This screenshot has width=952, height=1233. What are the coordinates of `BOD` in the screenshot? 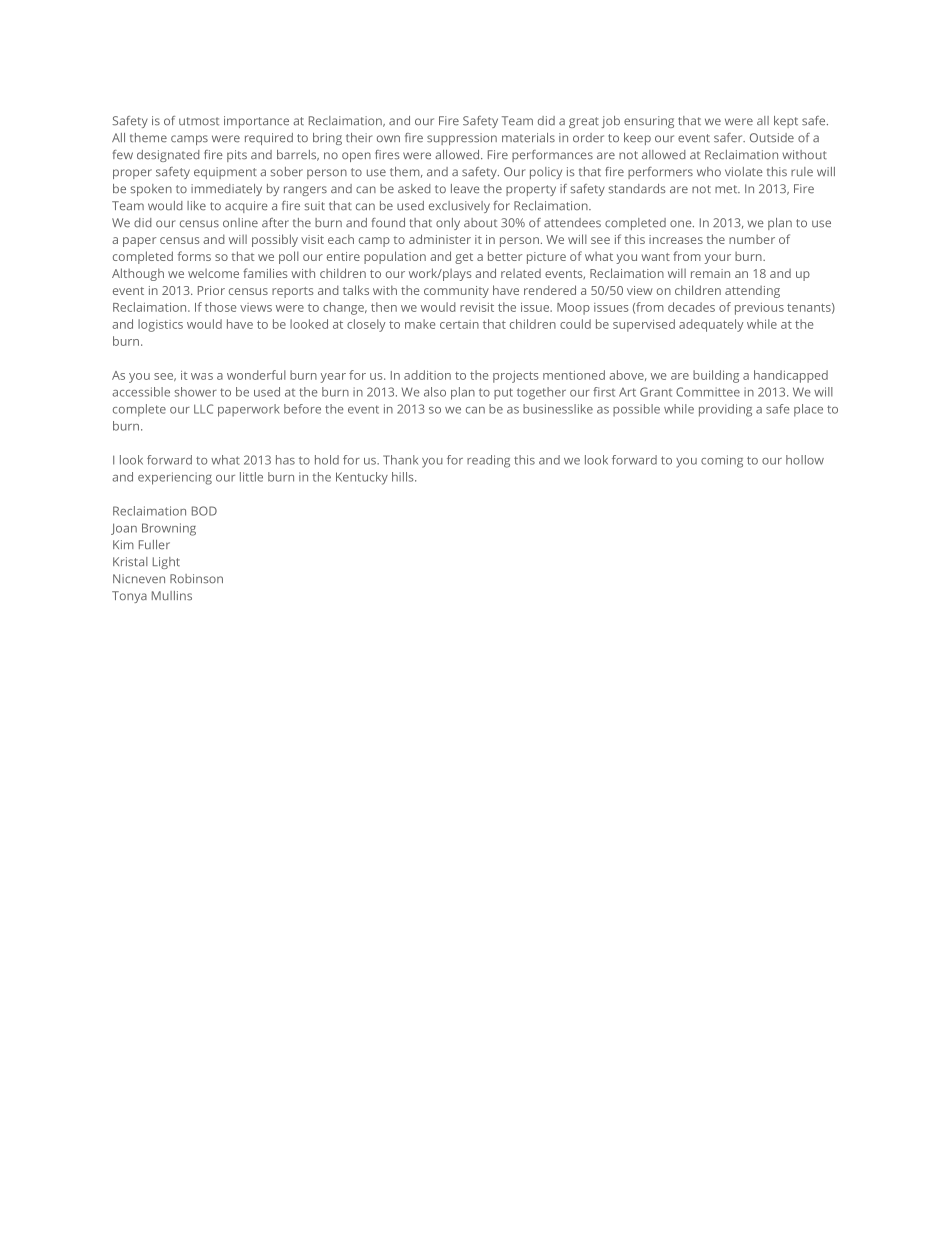 It's located at (204, 511).
